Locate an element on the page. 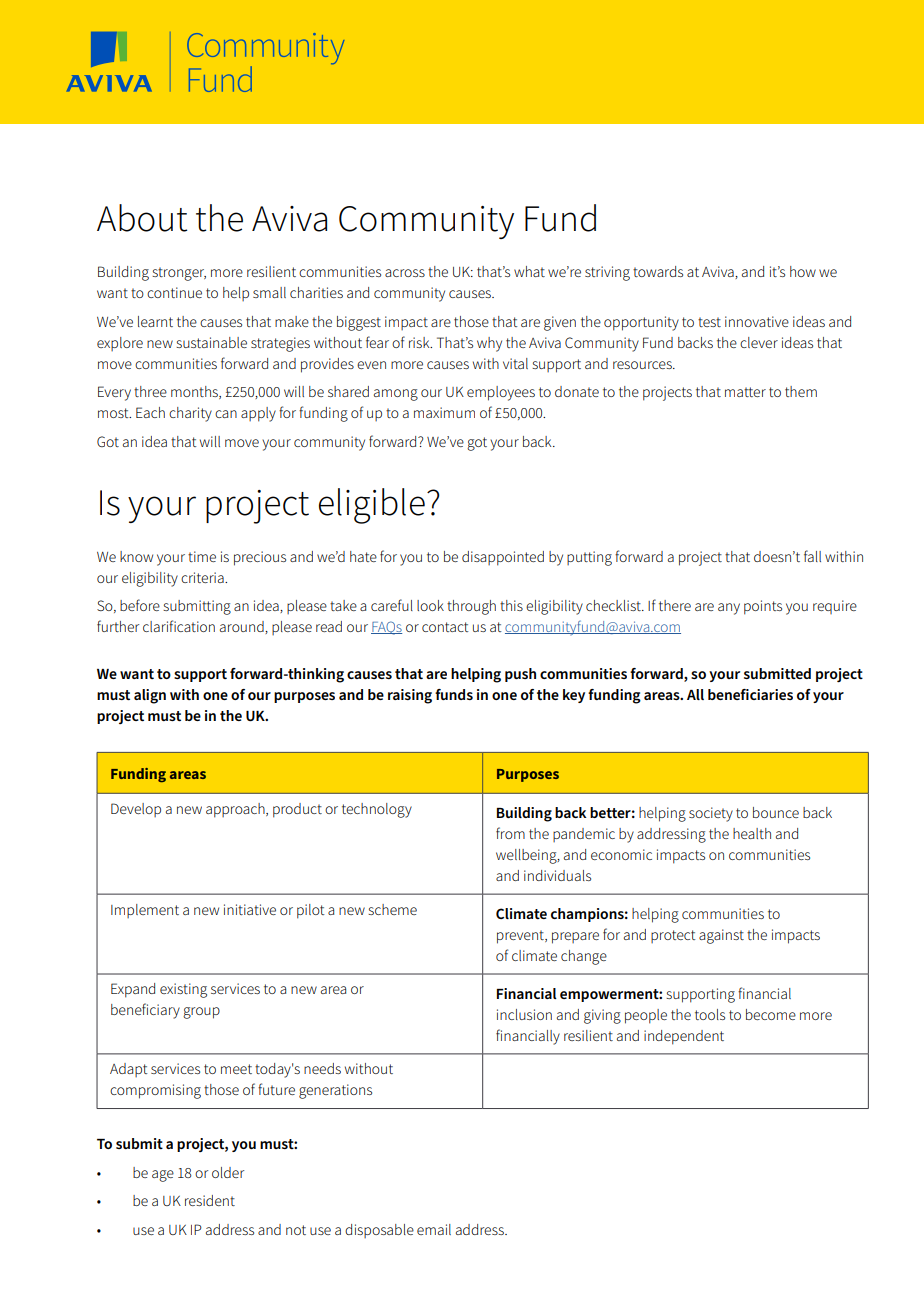  beneficiaries is located at coordinates (750, 694).
